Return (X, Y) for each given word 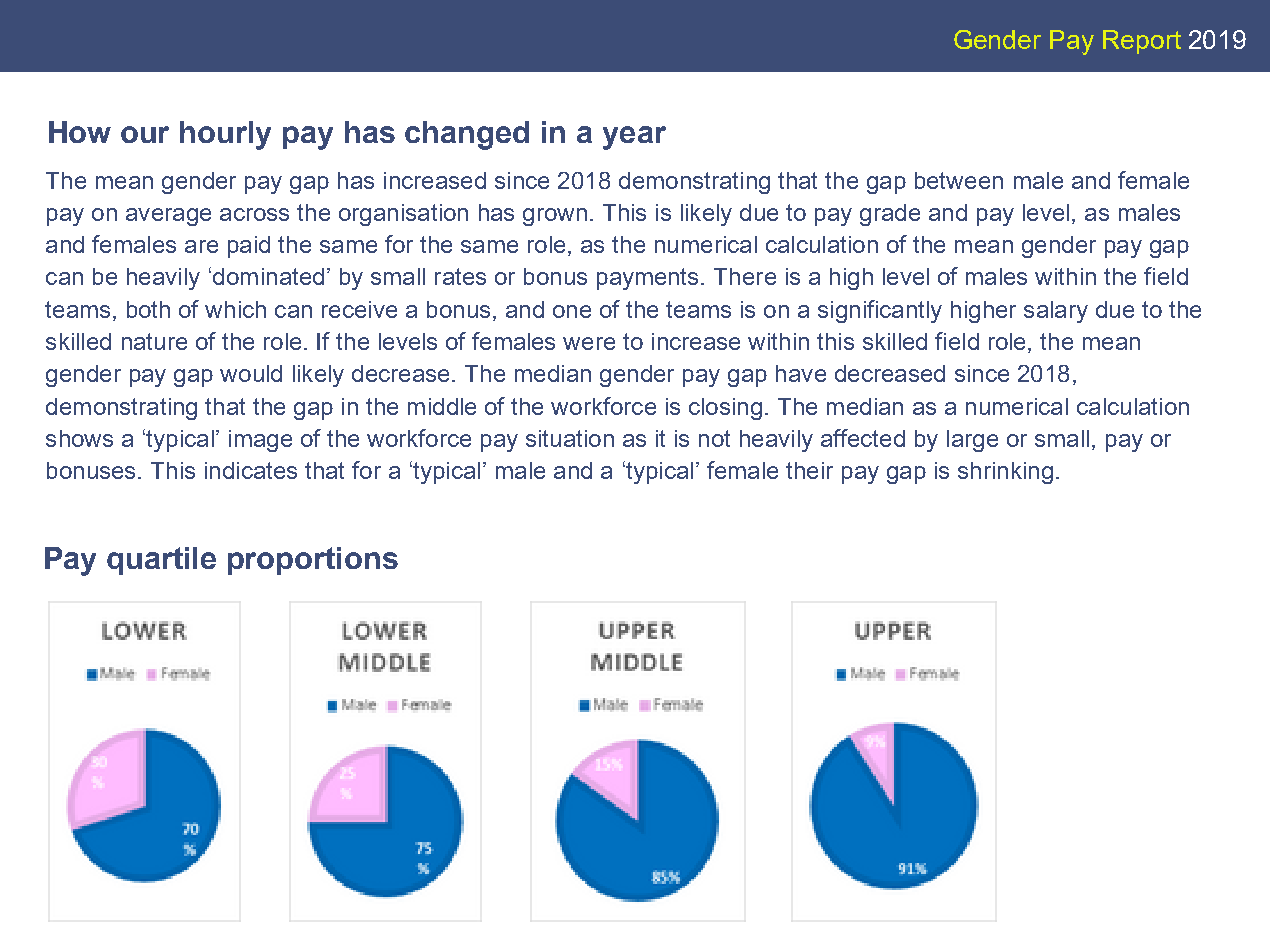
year (634, 138)
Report (1142, 42)
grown (555, 217)
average (168, 217)
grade (890, 215)
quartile (161, 561)
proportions (313, 561)
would (251, 373)
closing (725, 409)
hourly (225, 135)
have (801, 373)
